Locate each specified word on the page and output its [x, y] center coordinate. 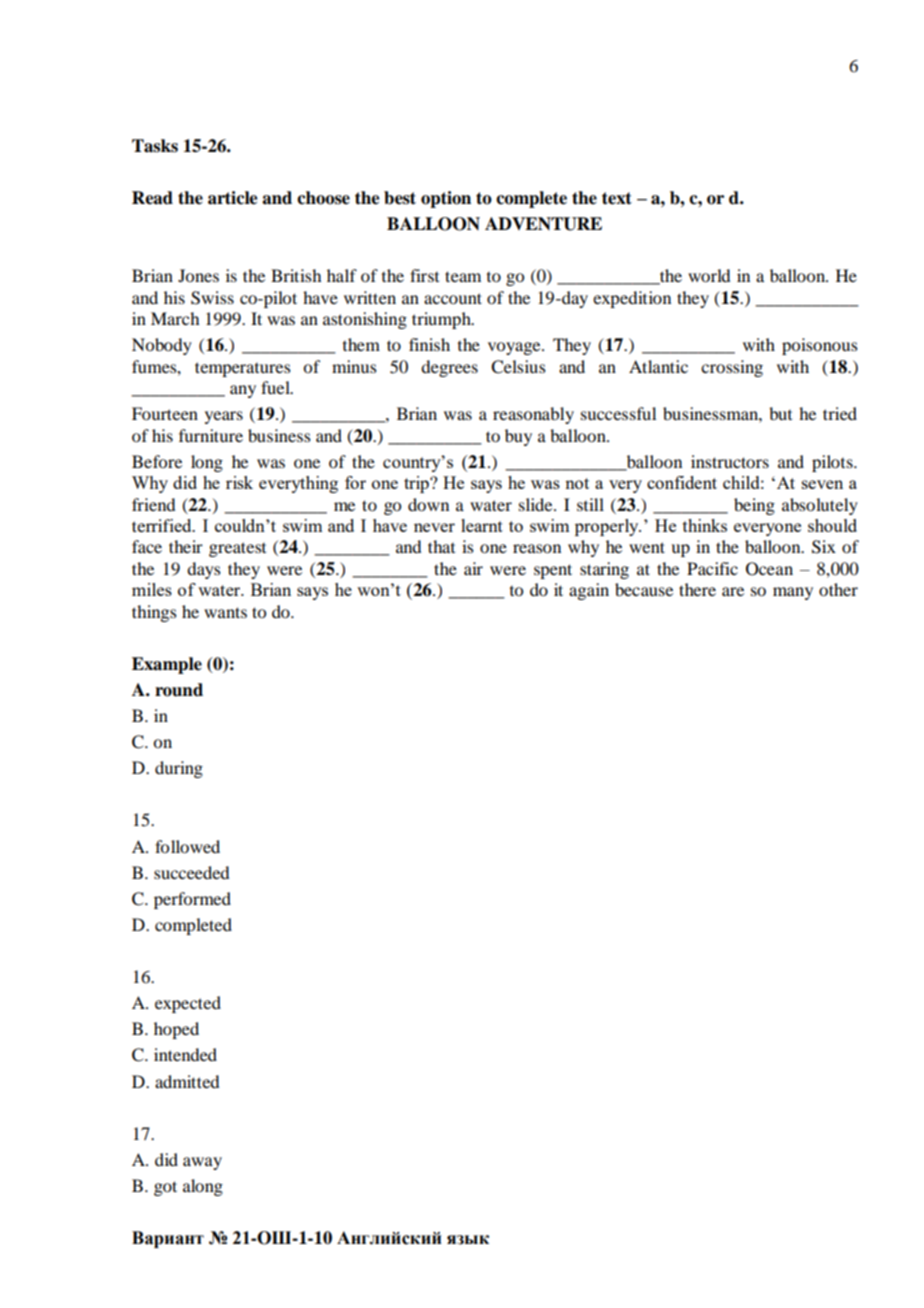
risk [239, 482]
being [754, 506]
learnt [482, 525]
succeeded [191, 872]
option [446, 199]
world [709, 275]
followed [187, 846]
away [202, 1163]
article [233, 198]
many [793, 593]
